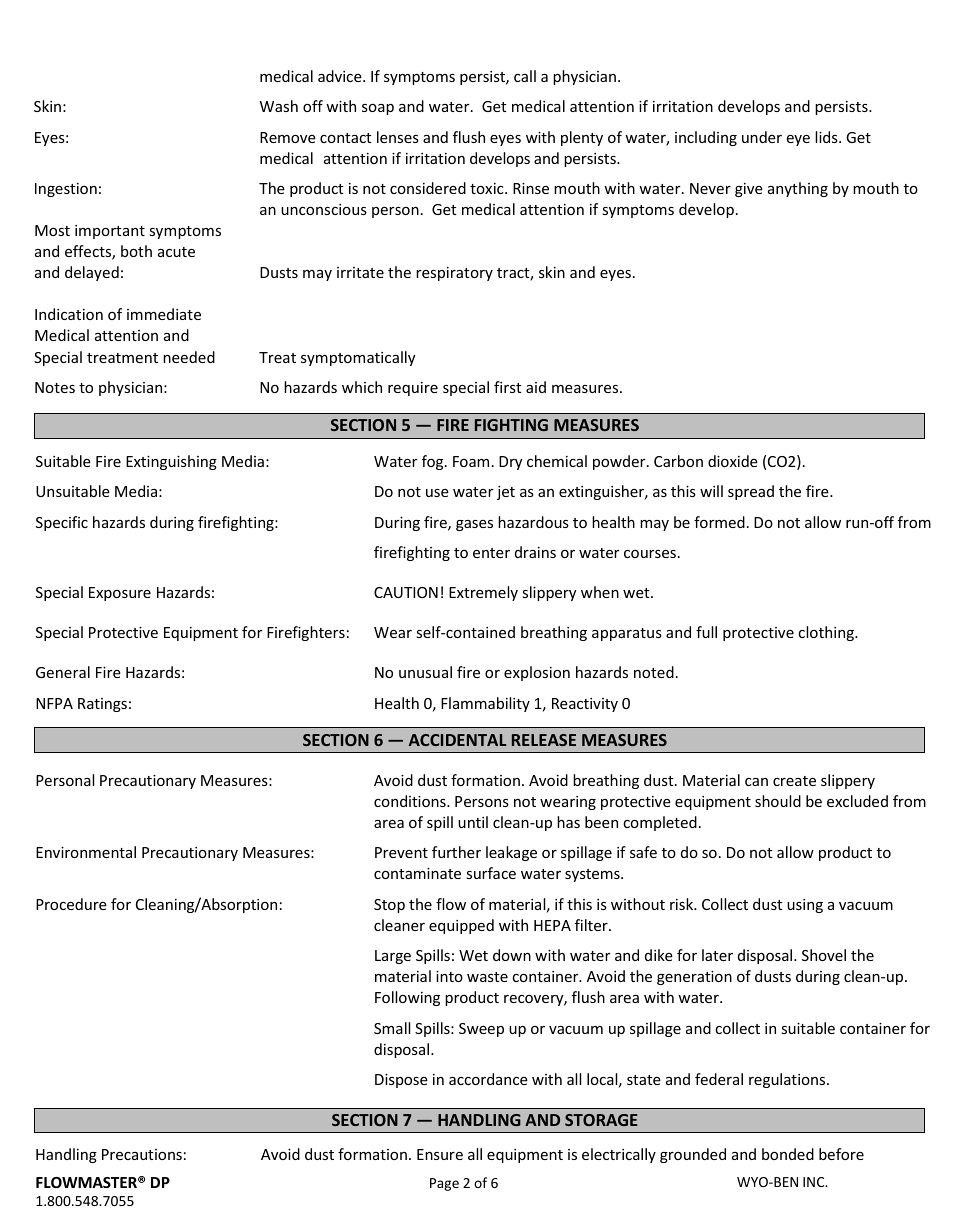  I want to click on Dispose, so click(401, 1081).
